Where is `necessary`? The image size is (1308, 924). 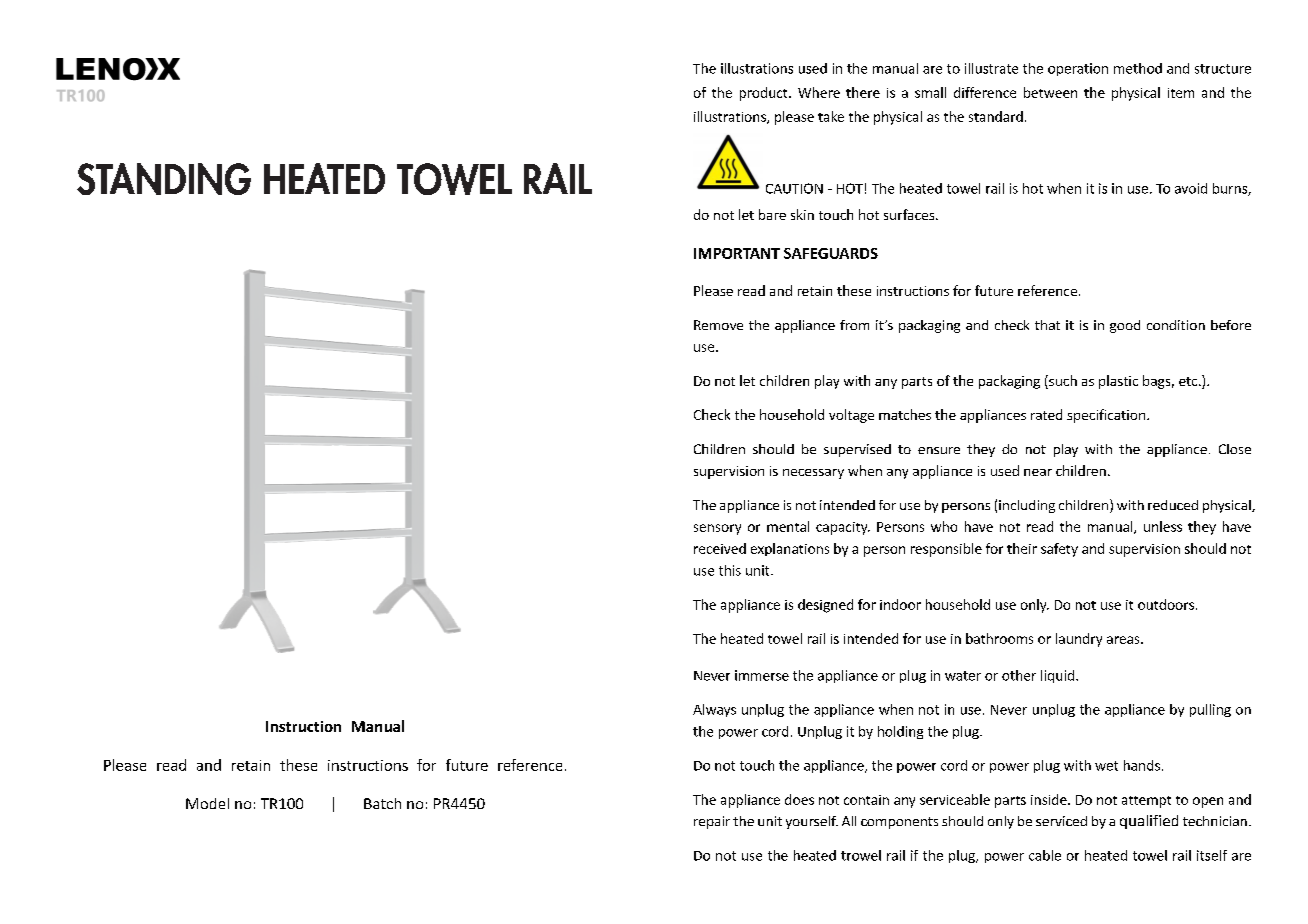
necessary is located at coordinates (813, 474).
